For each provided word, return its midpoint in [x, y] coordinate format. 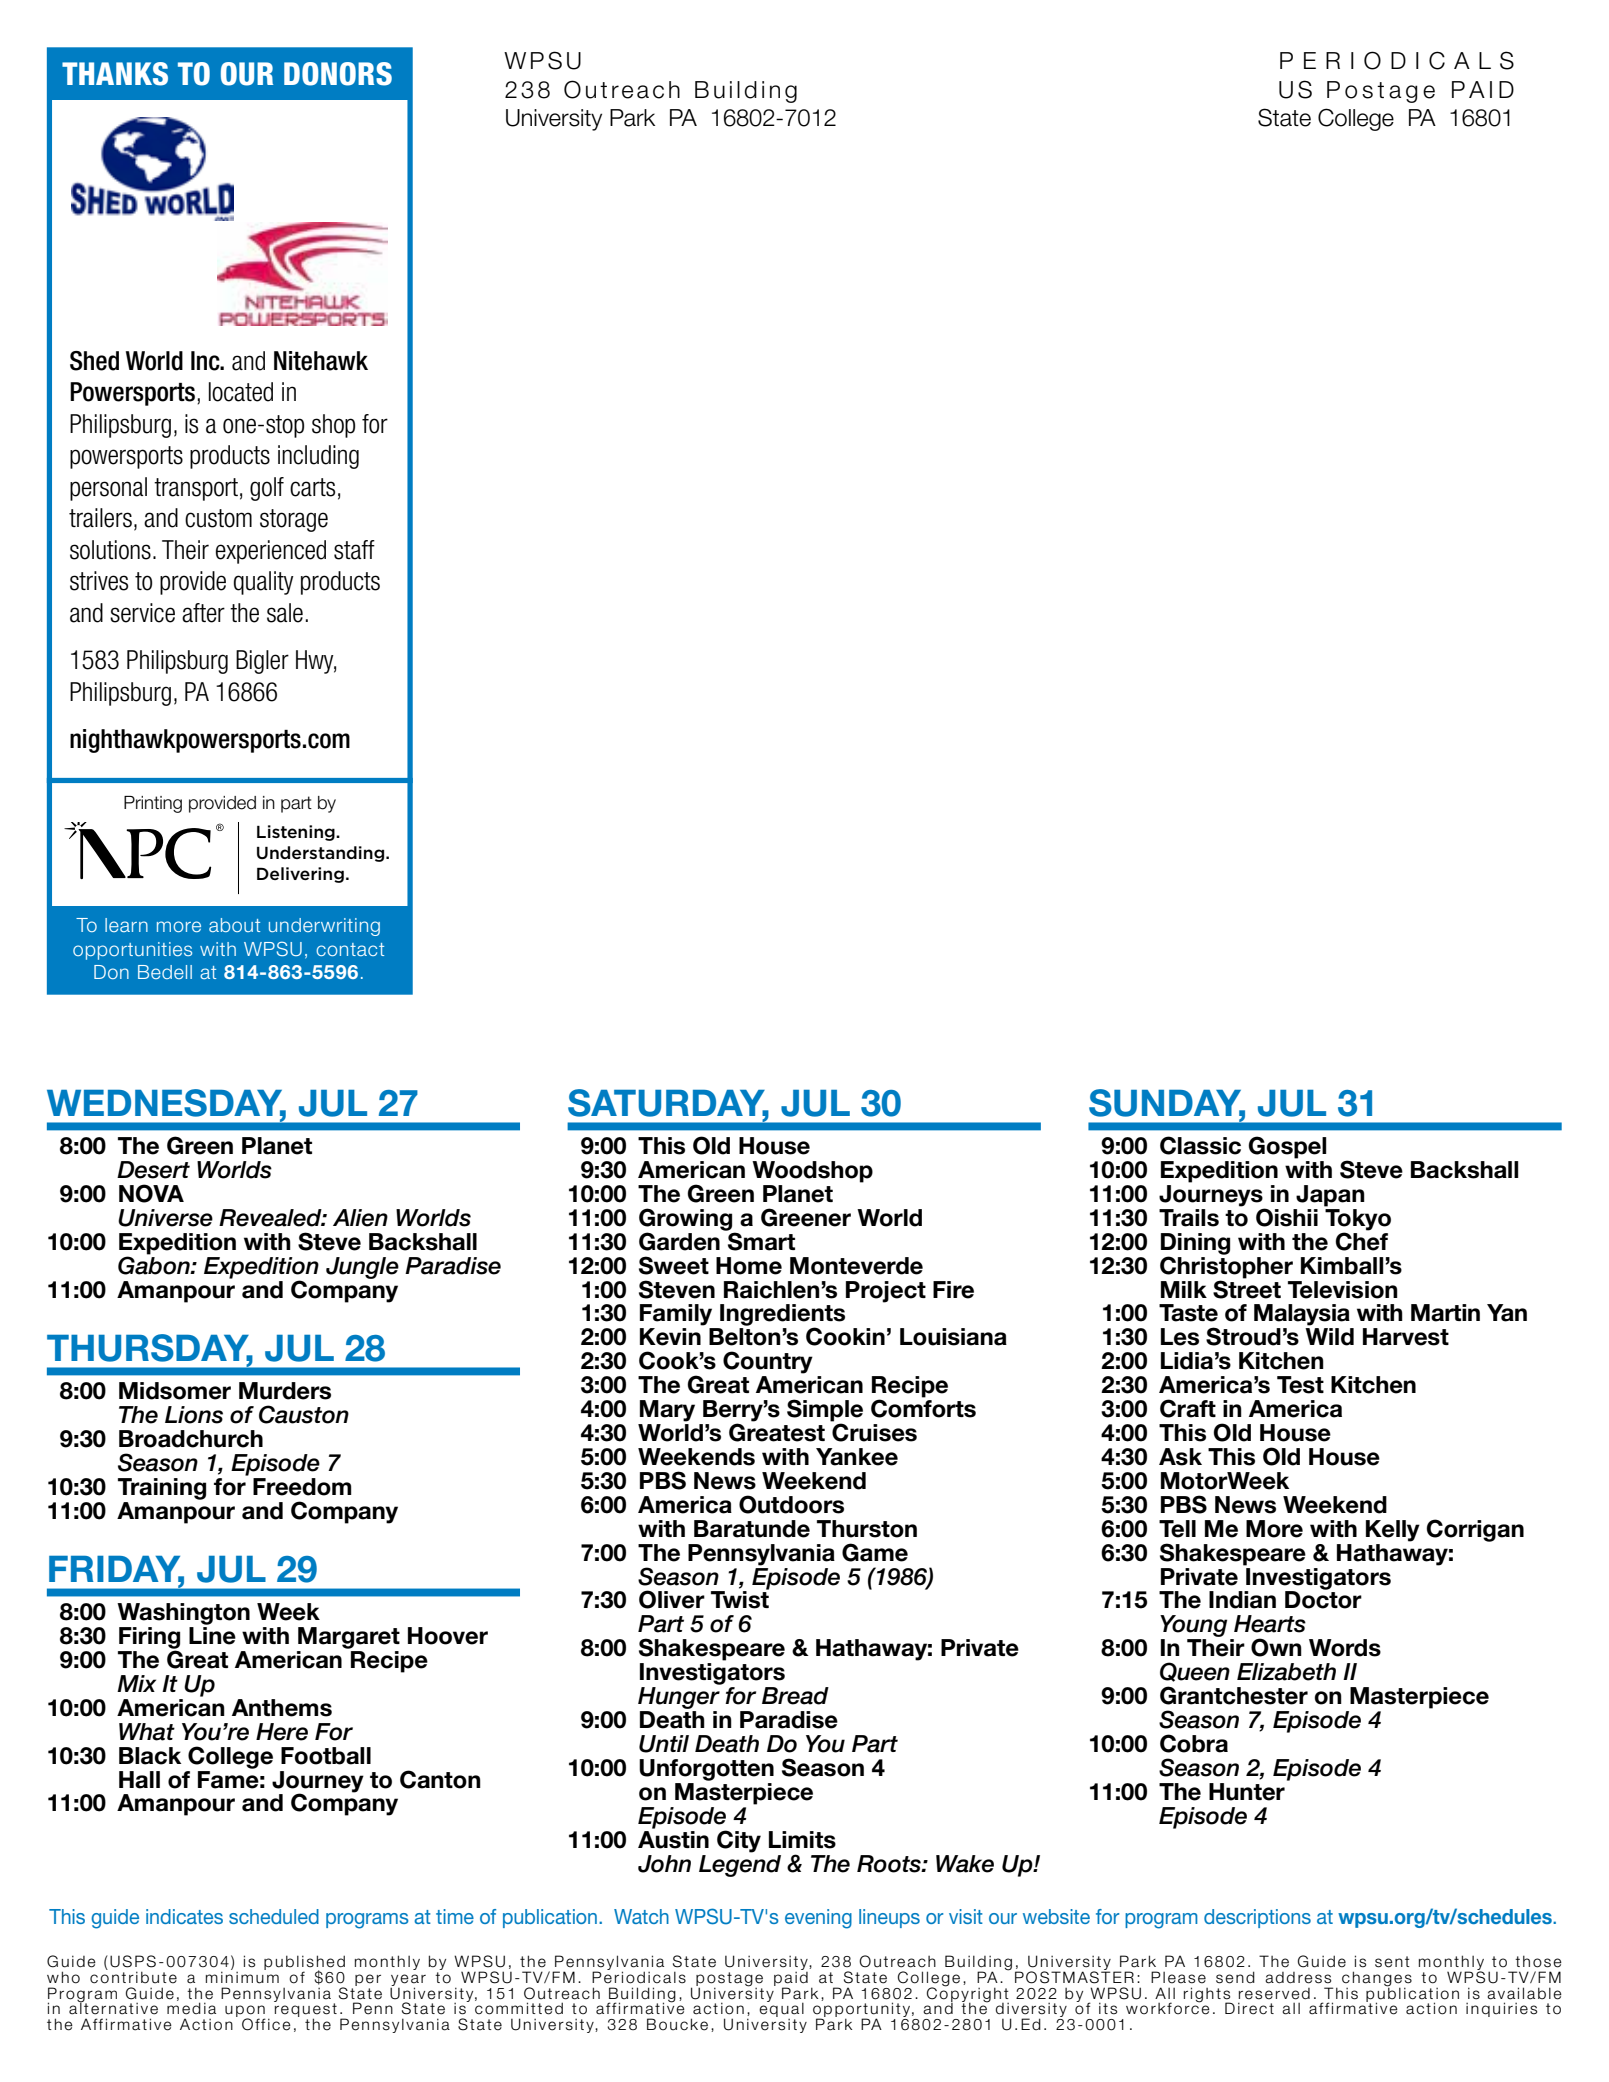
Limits [802, 1840]
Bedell [165, 972]
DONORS [338, 74]
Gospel [1287, 1147]
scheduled [274, 1916]
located [241, 392]
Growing [687, 1220]
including [318, 457]
